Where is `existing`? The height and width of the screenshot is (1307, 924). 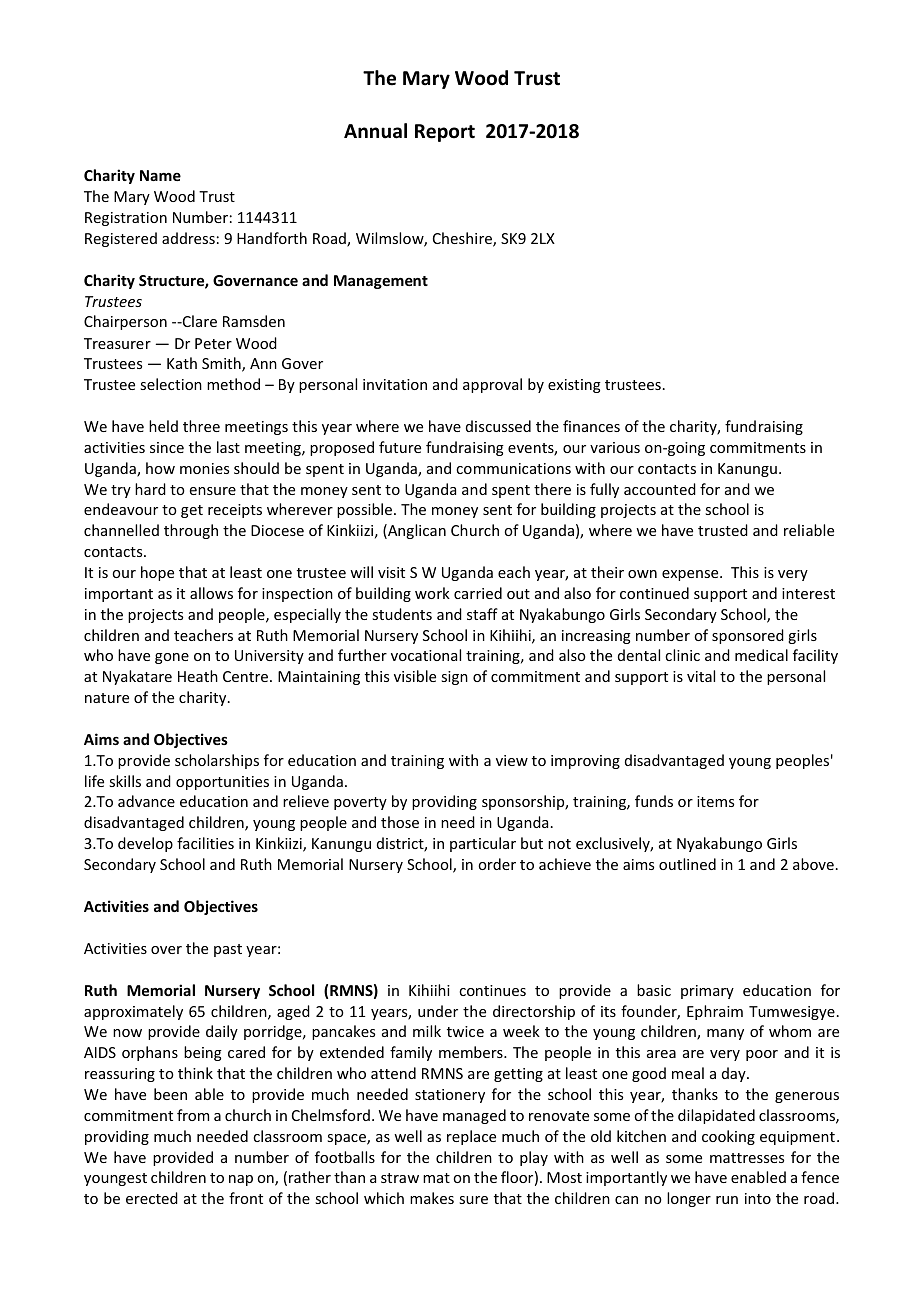
existing is located at coordinates (574, 386).
